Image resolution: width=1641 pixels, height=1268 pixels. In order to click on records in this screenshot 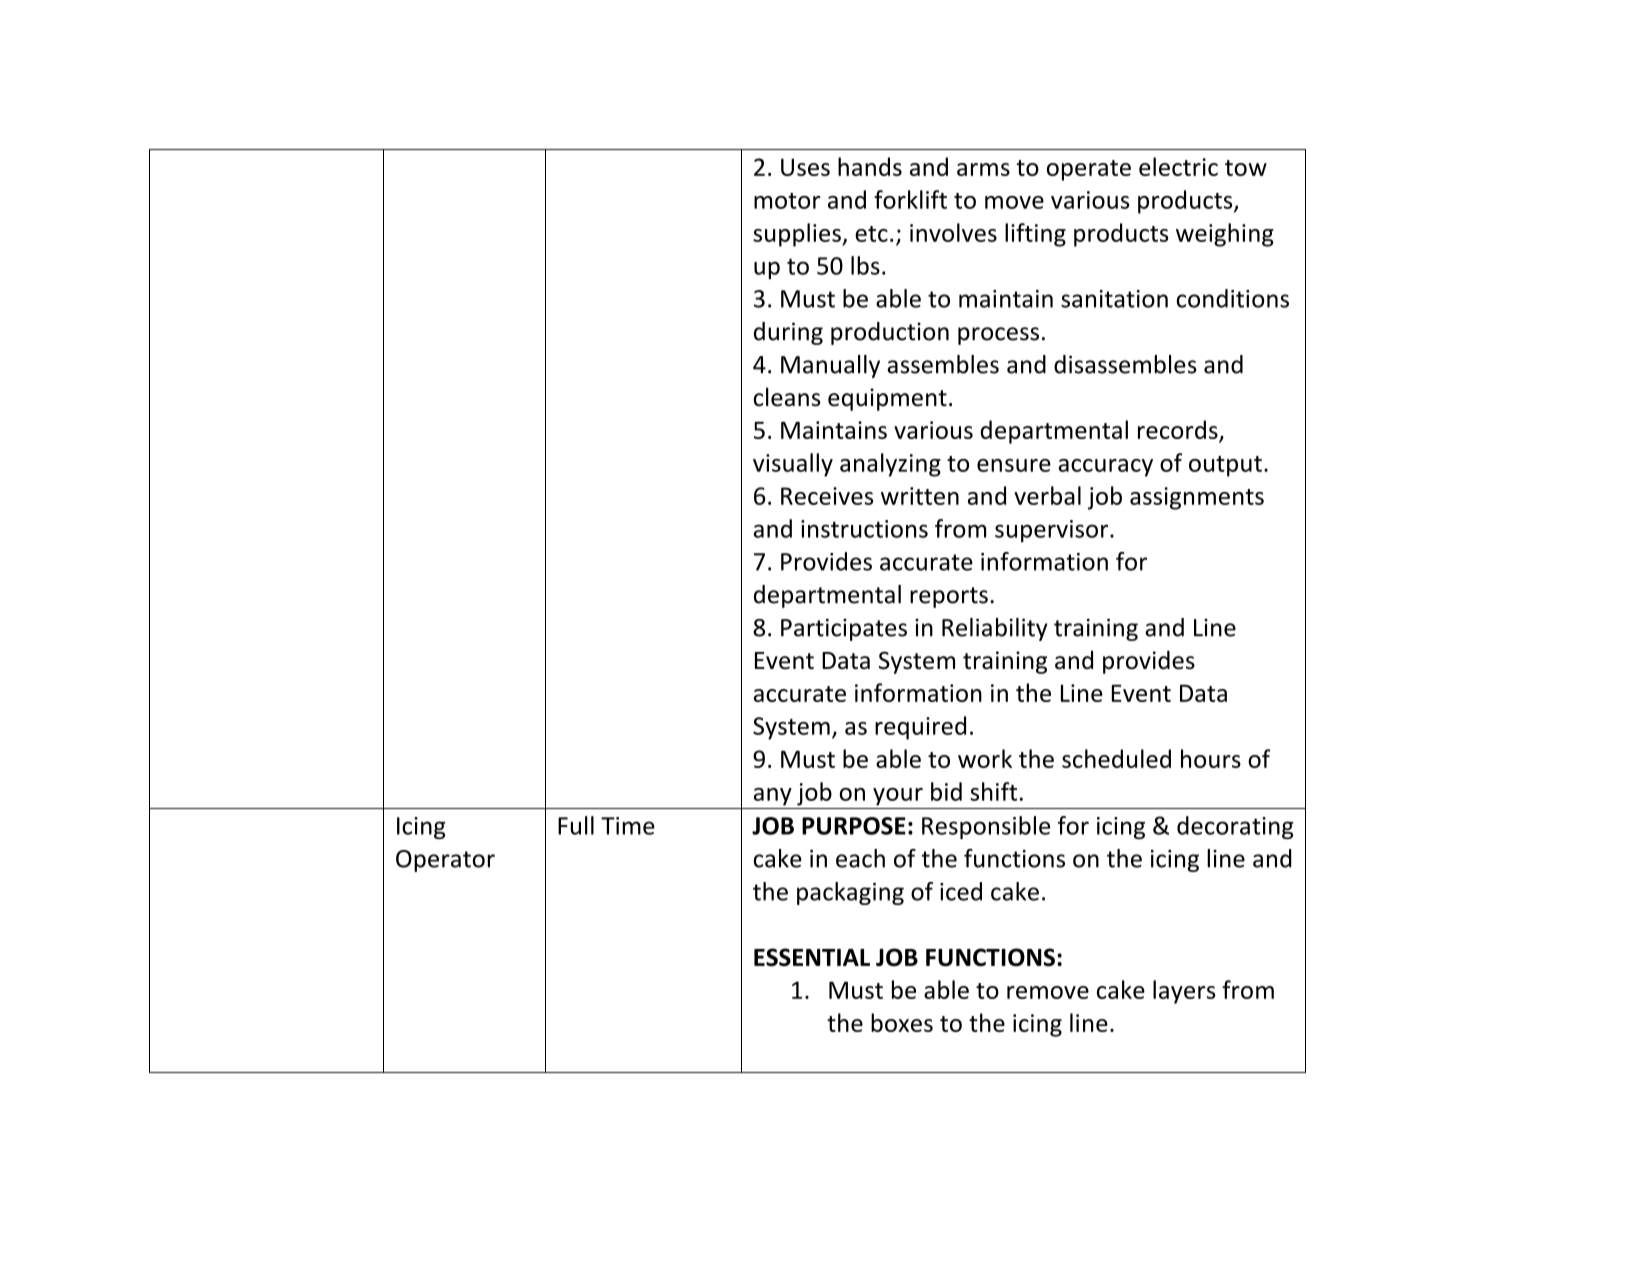, I will do `click(1178, 429)`.
